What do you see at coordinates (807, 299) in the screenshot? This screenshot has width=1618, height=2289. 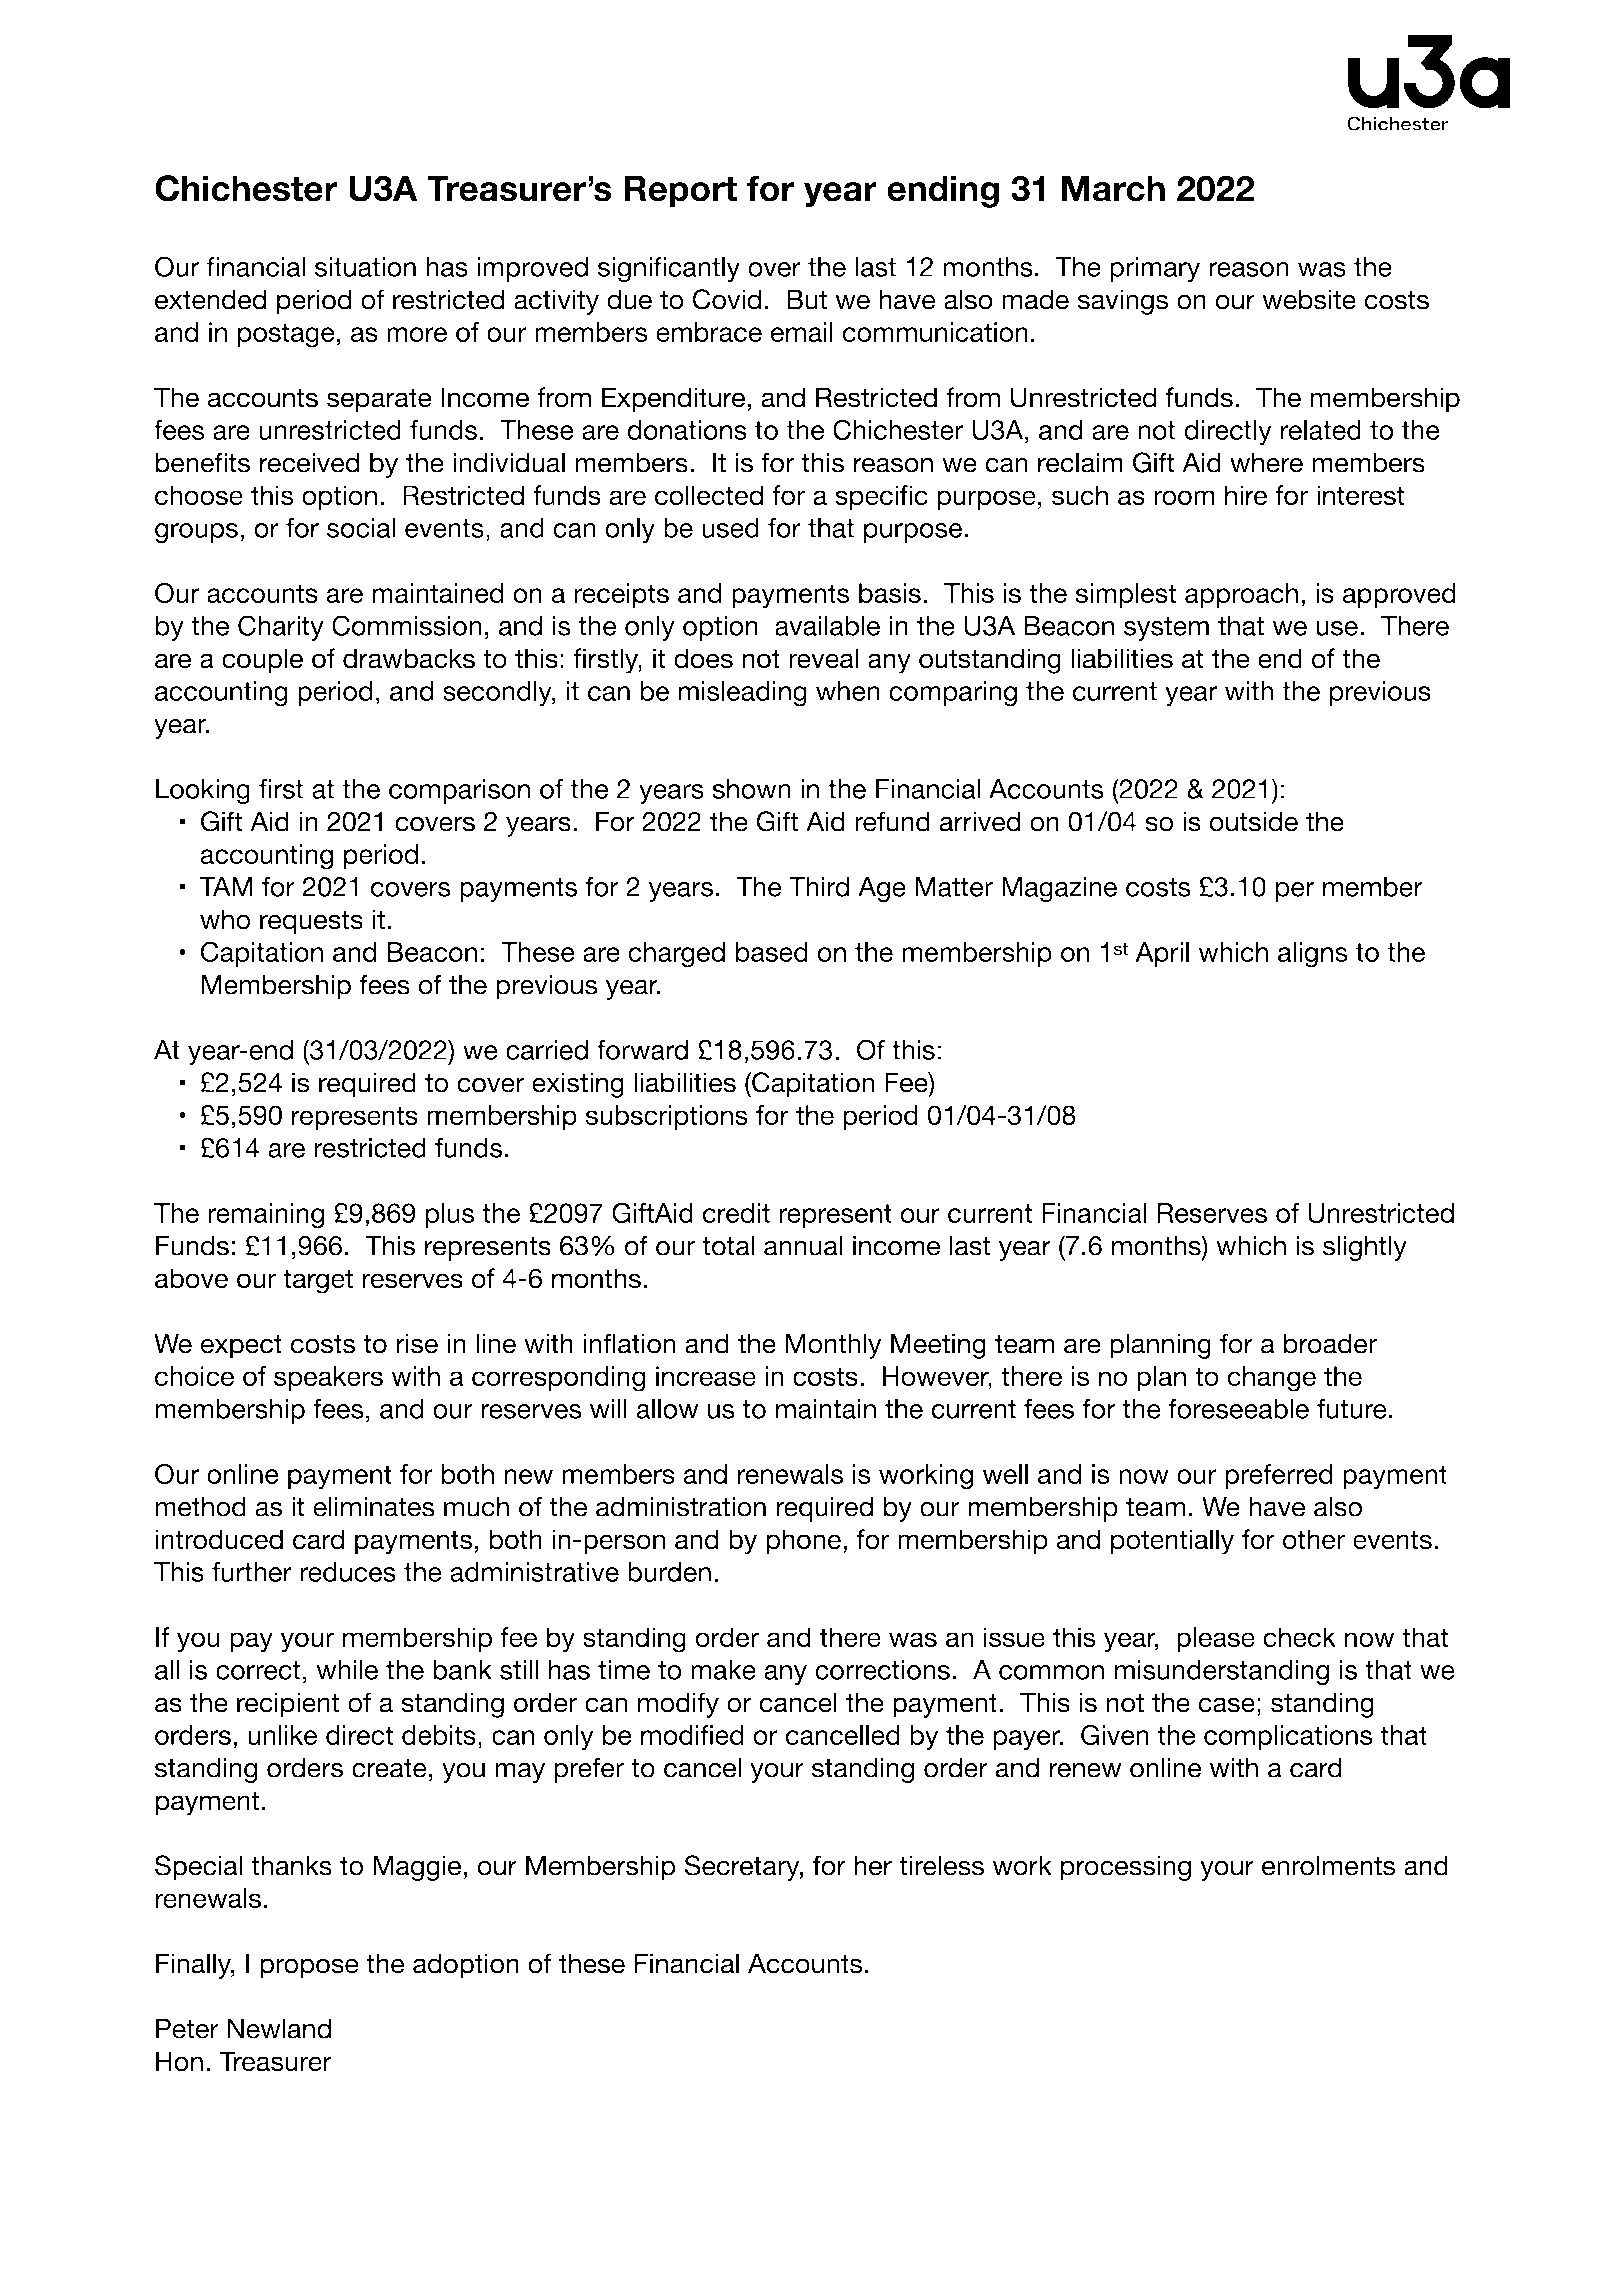 I see `But` at bounding box center [807, 299].
